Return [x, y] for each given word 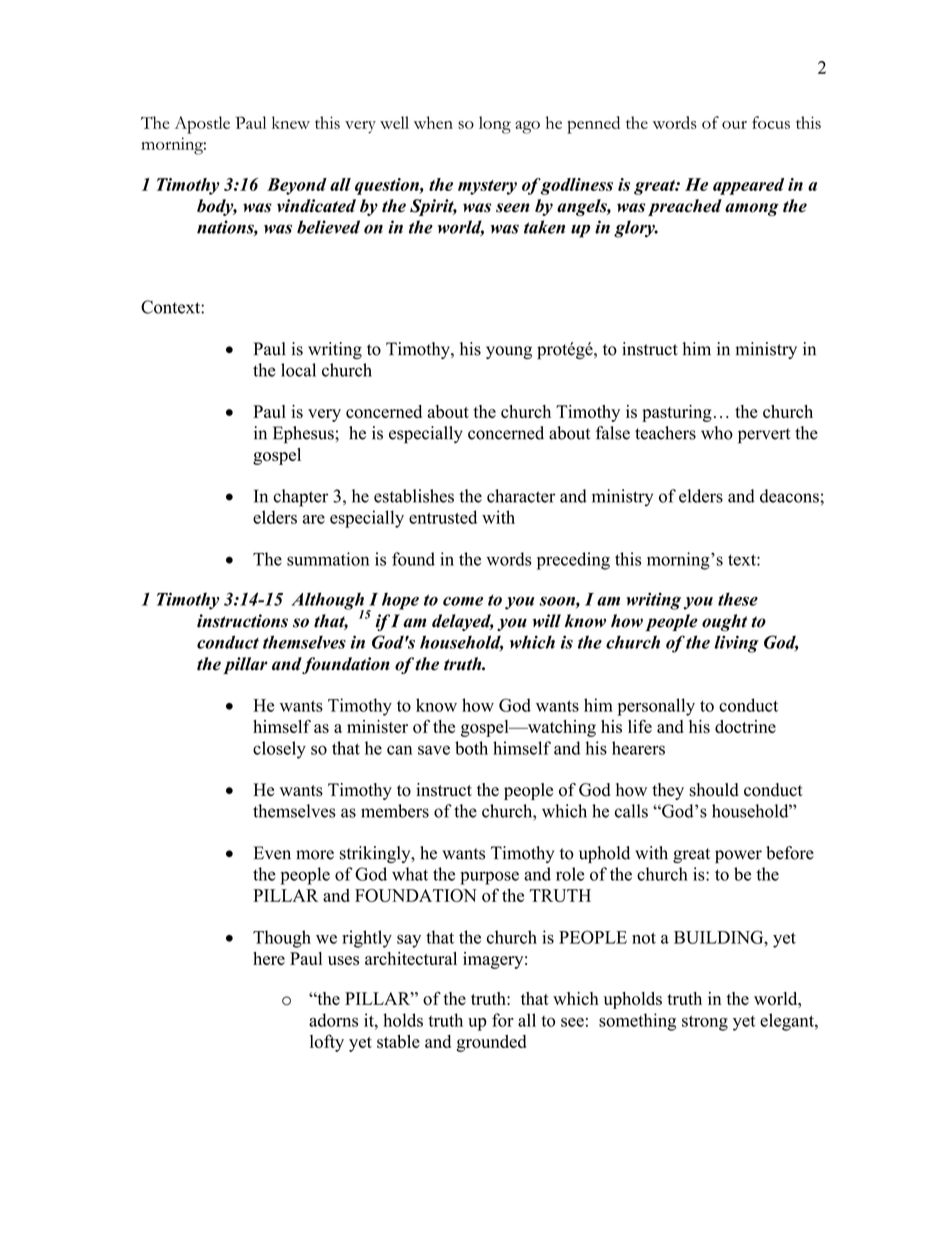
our [734, 125]
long [495, 125]
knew [291, 122]
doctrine [745, 726]
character [521, 496]
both [471, 748]
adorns [333, 1020]
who [717, 433]
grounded [491, 1043]
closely [279, 750]
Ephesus [304, 435]
